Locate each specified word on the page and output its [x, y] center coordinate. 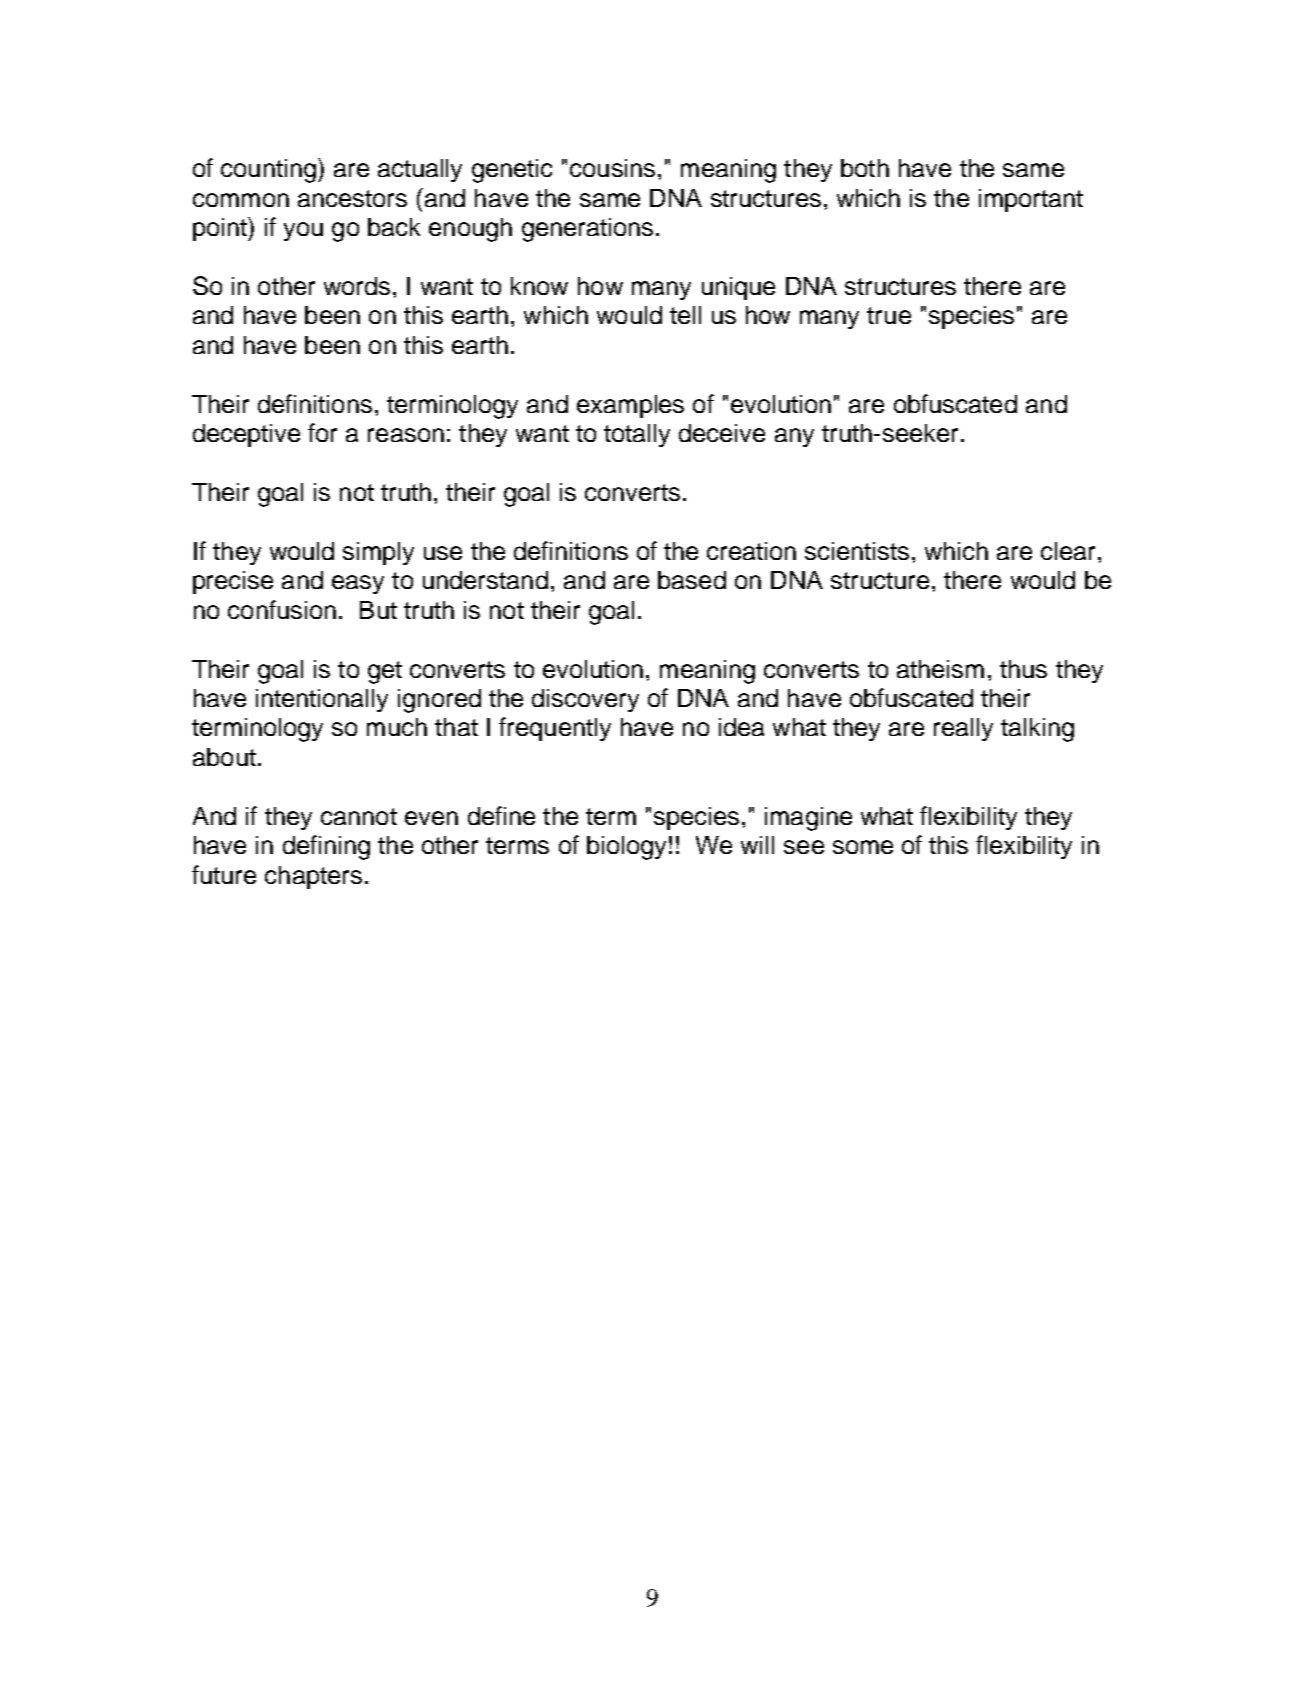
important [1031, 200]
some [863, 847]
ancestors [352, 198]
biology [626, 848]
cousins [612, 168]
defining [326, 847]
